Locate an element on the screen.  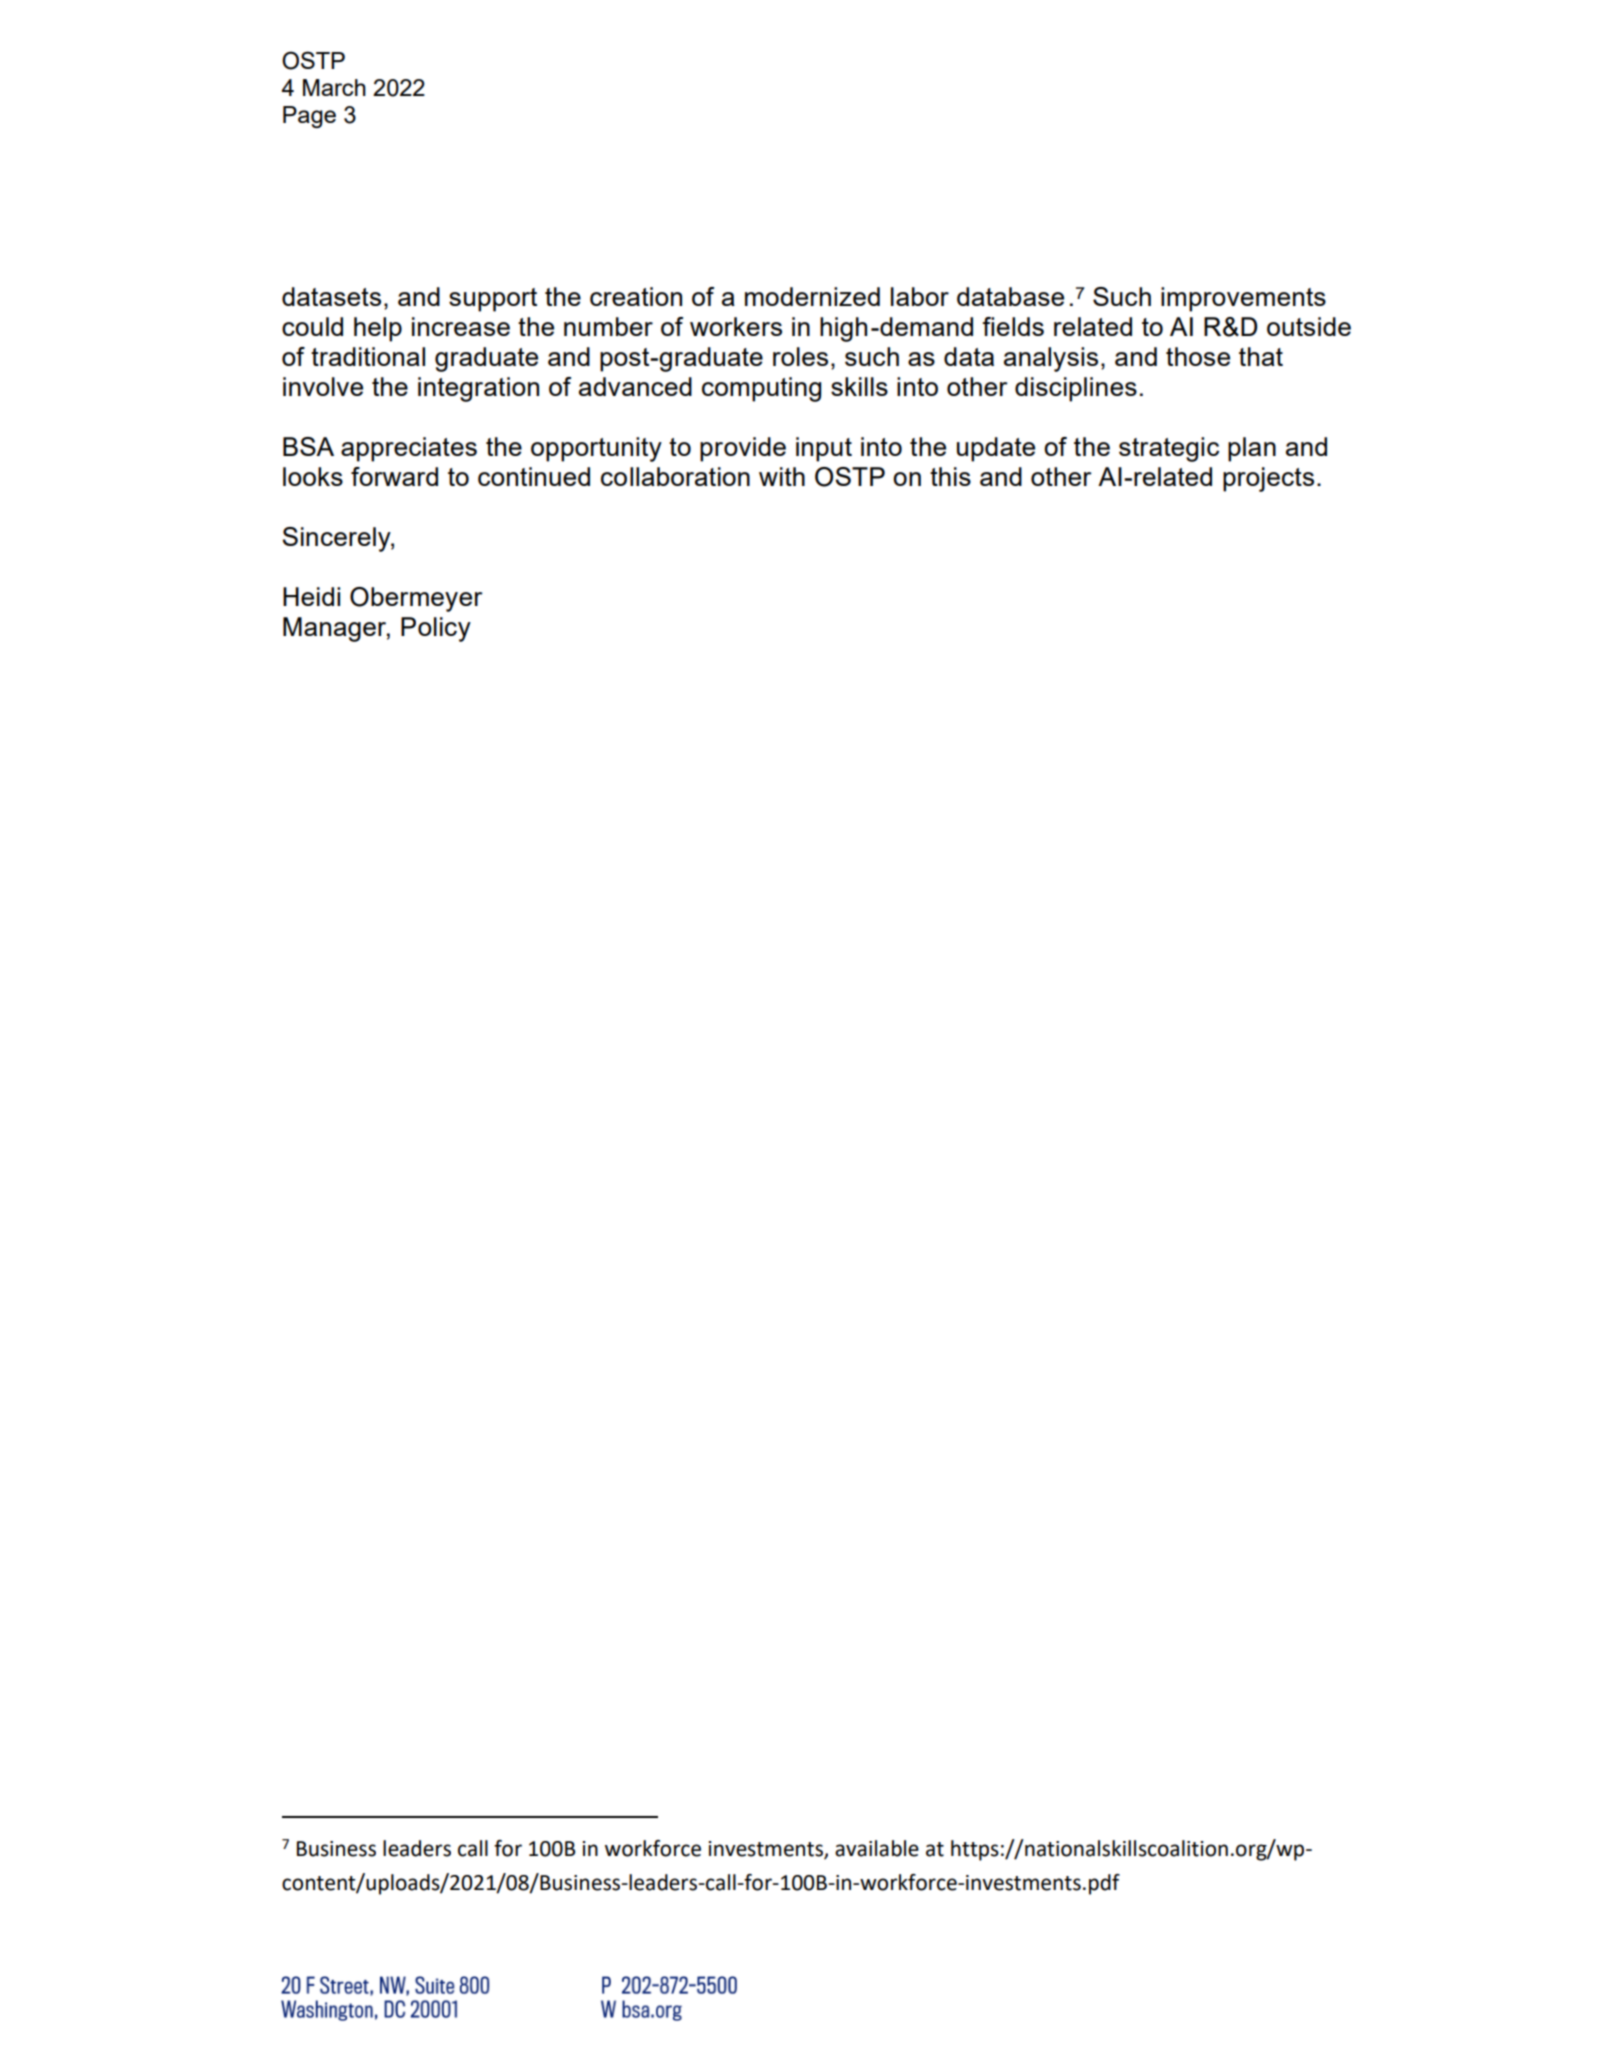
improvements is located at coordinates (1243, 299).
